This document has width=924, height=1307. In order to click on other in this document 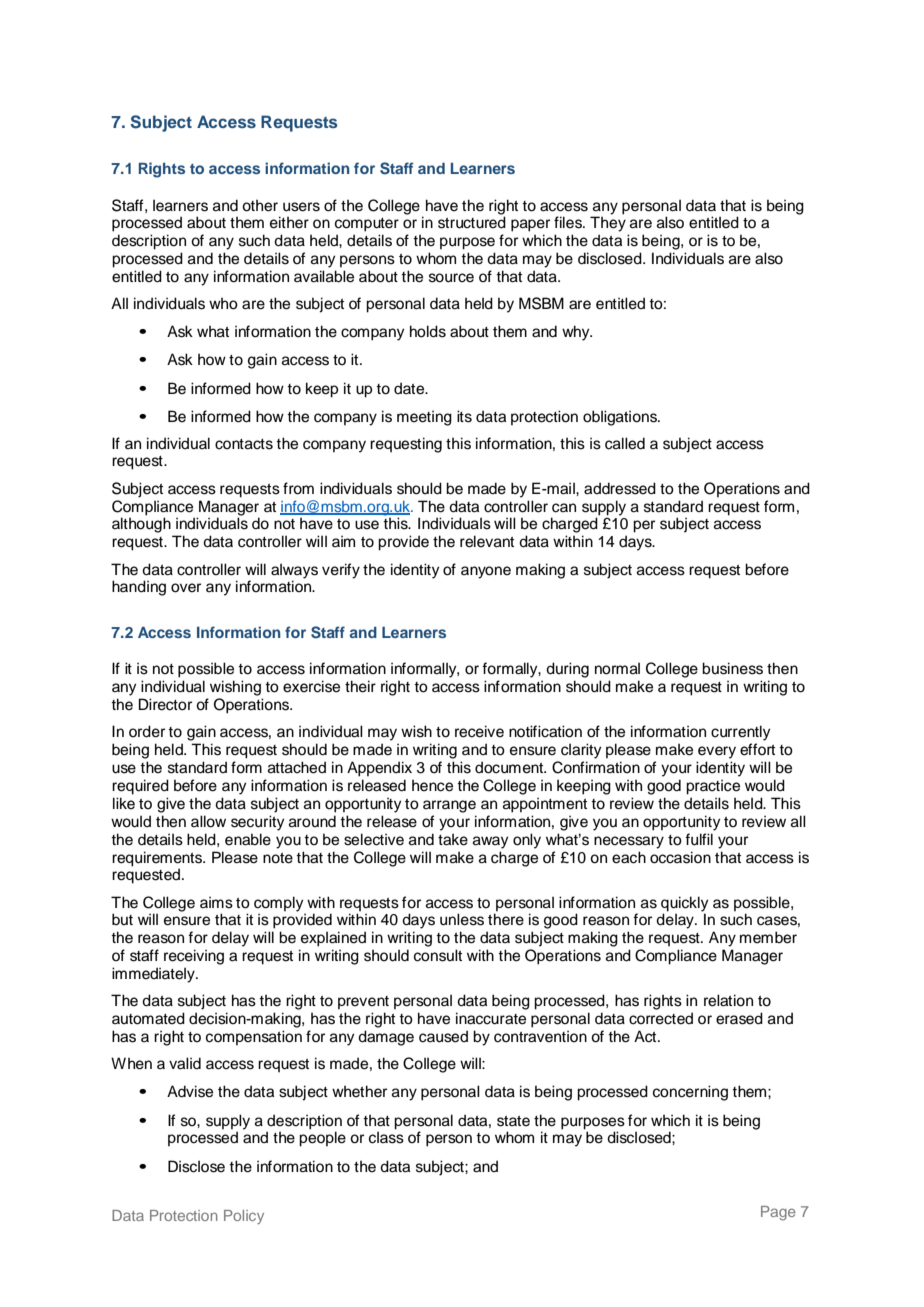, I will do `click(260, 206)`.
